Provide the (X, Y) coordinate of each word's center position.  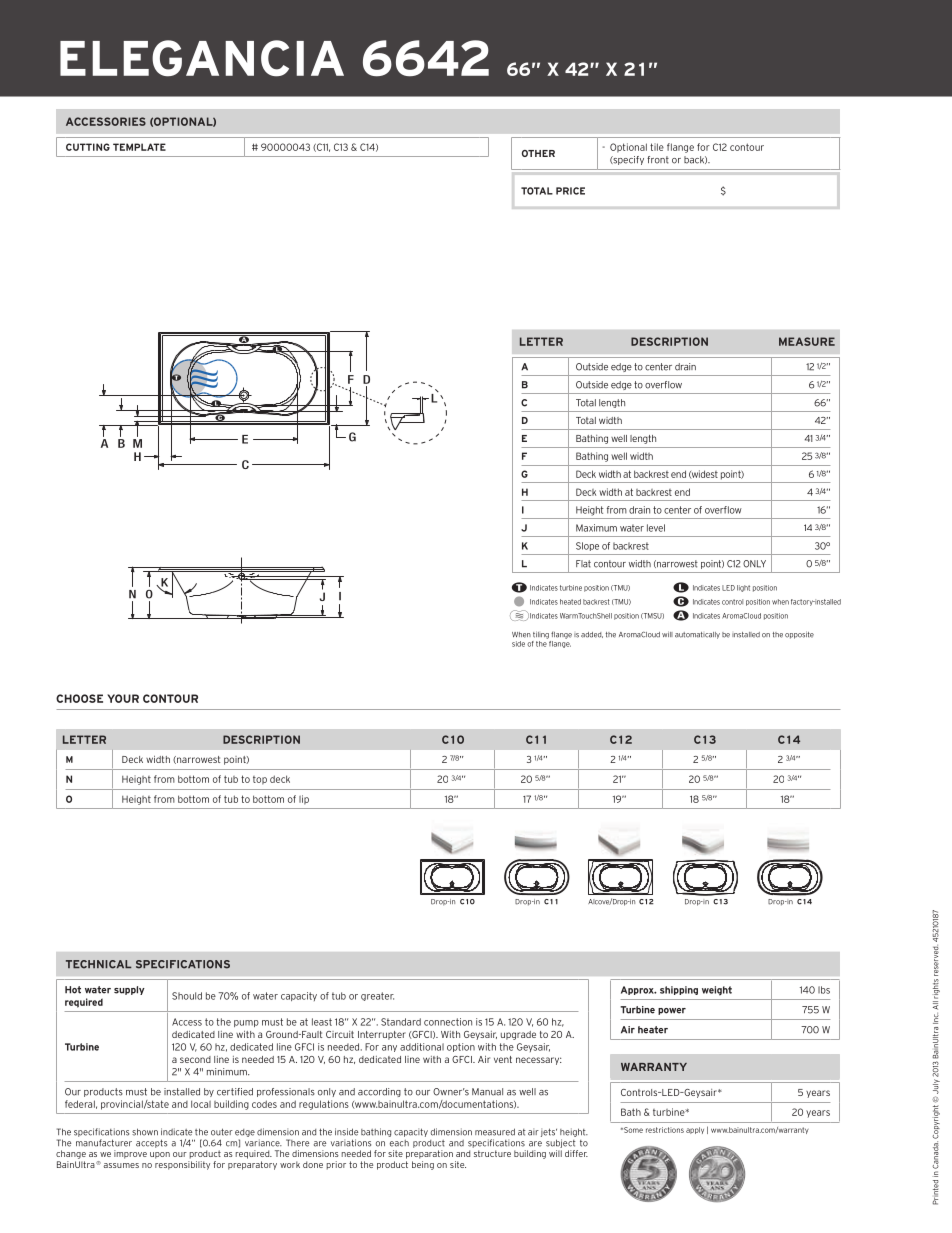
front (658, 160)
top (260, 780)
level (656, 528)
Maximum (596, 528)
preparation (429, 1154)
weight (717, 991)
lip (304, 800)
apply (695, 1130)
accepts (151, 1143)
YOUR (123, 698)
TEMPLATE (139, 147)
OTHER (538, 153)
